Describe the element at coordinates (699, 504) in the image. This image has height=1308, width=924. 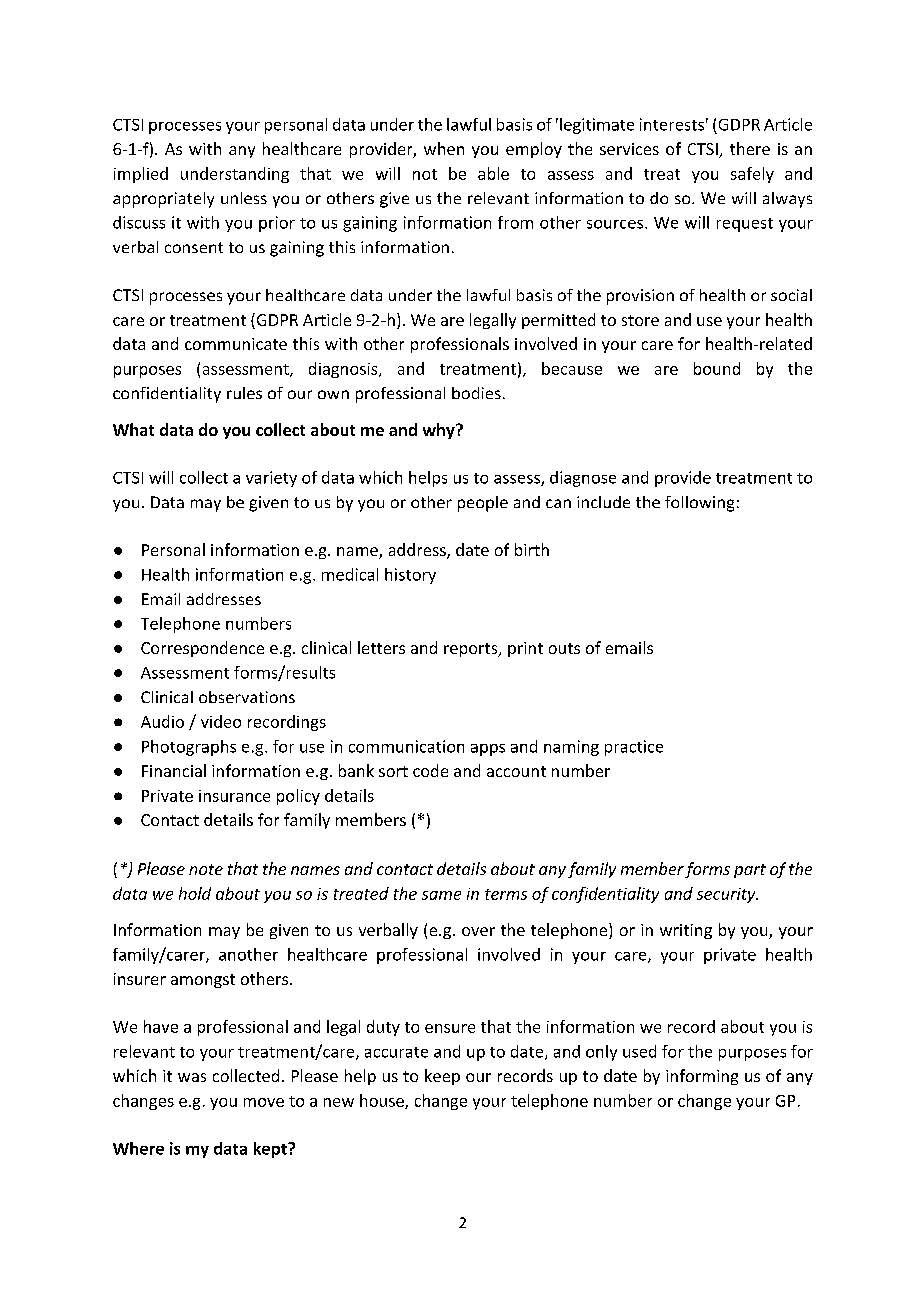
I see `following` at that location.
